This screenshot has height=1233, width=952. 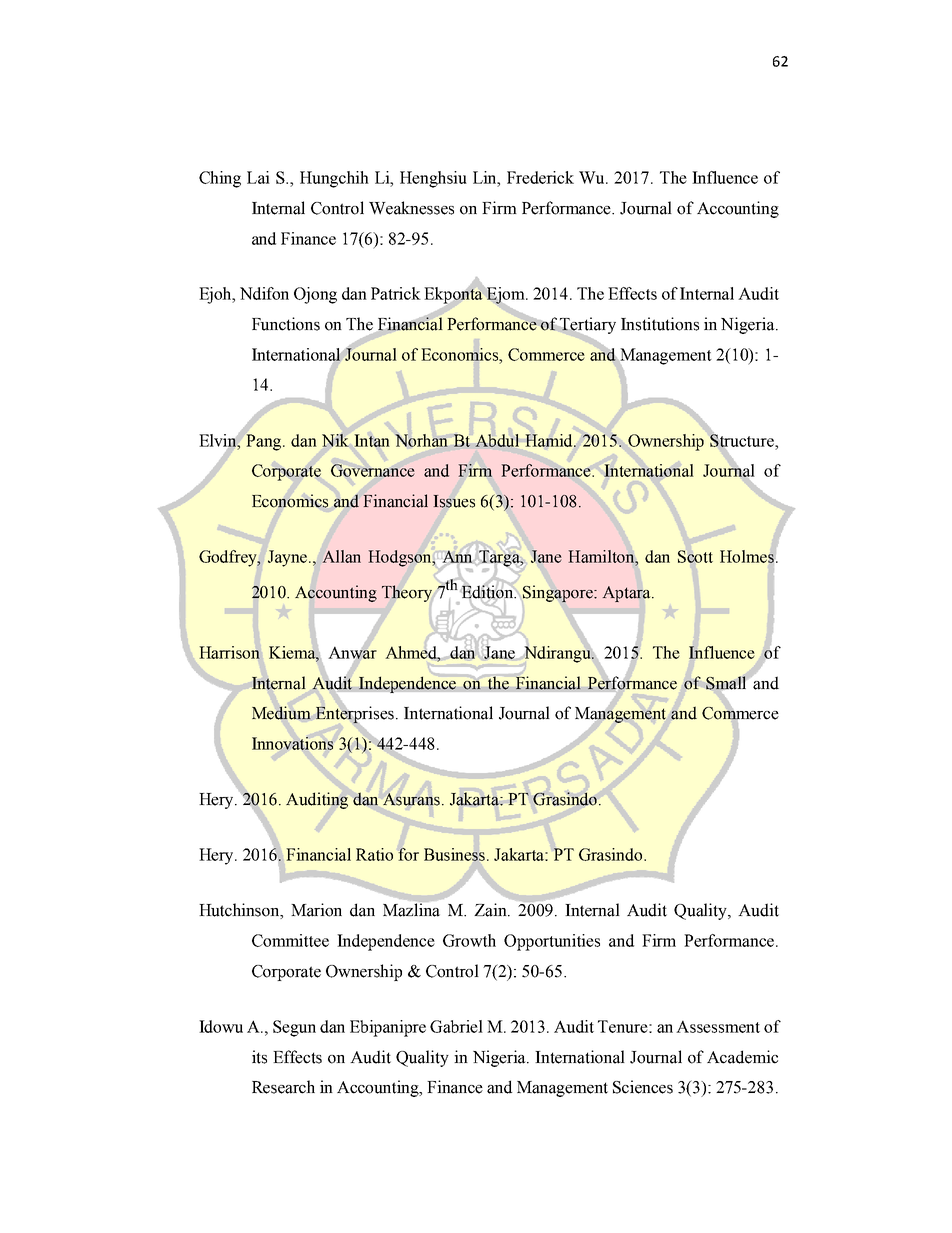 What do you see at coordinates (258, 177) in the screenshot?
I see `Lai` at bounding box center [258, 177].
